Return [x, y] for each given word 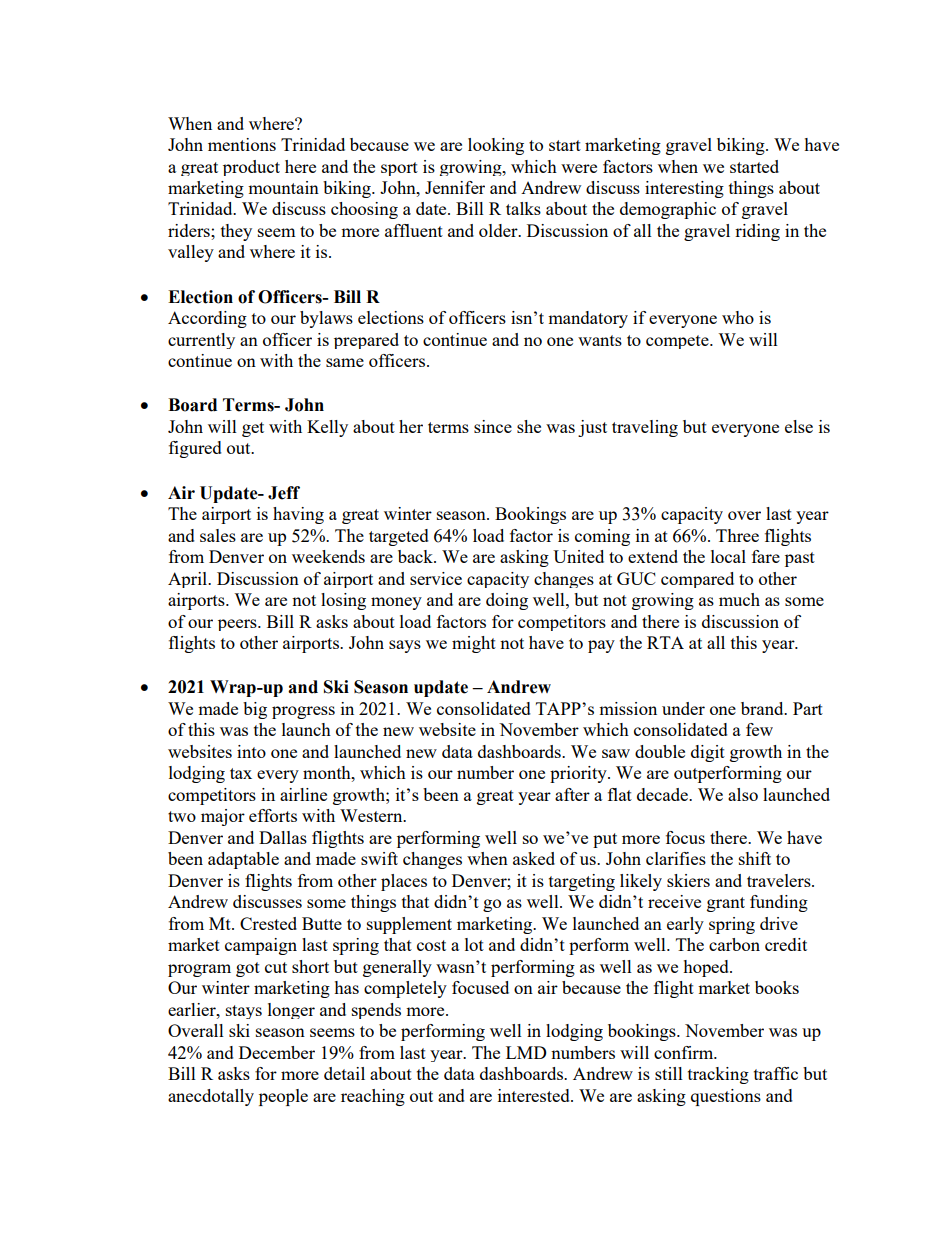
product [251, 168]
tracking [718, 1075]
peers [238, 625]
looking [496, 146]
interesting [684, 189]
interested [535, 1095]
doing [507, 601]
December [277, 1052]
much [739, 599]
